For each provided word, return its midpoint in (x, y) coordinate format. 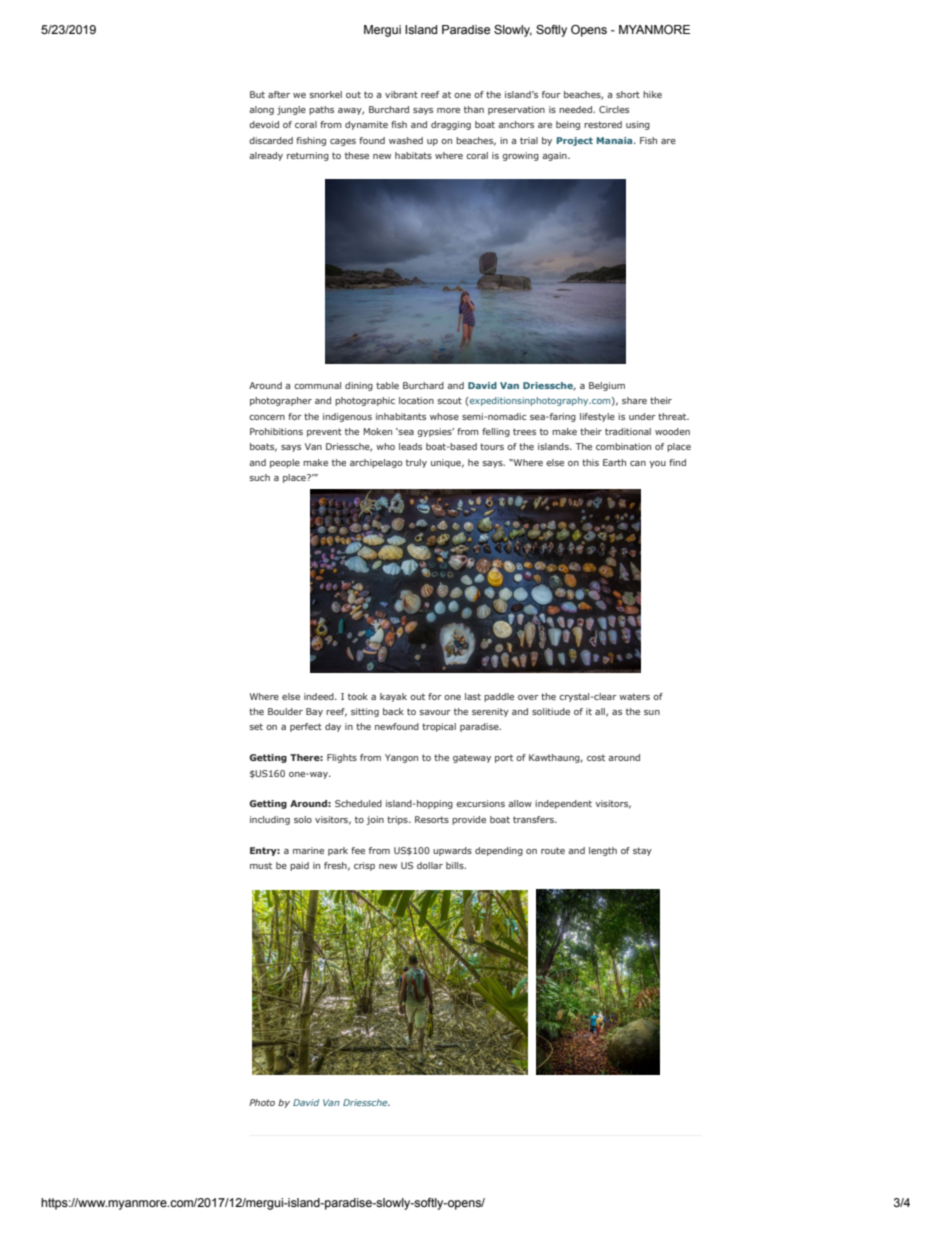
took (358, 696)
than (474, 109)
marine (308, 850)
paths (321, 110)
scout (449, 400)
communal (317, 385)
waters (634, 696)
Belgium (607, 386)
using (638, 125)
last (473, 696)
